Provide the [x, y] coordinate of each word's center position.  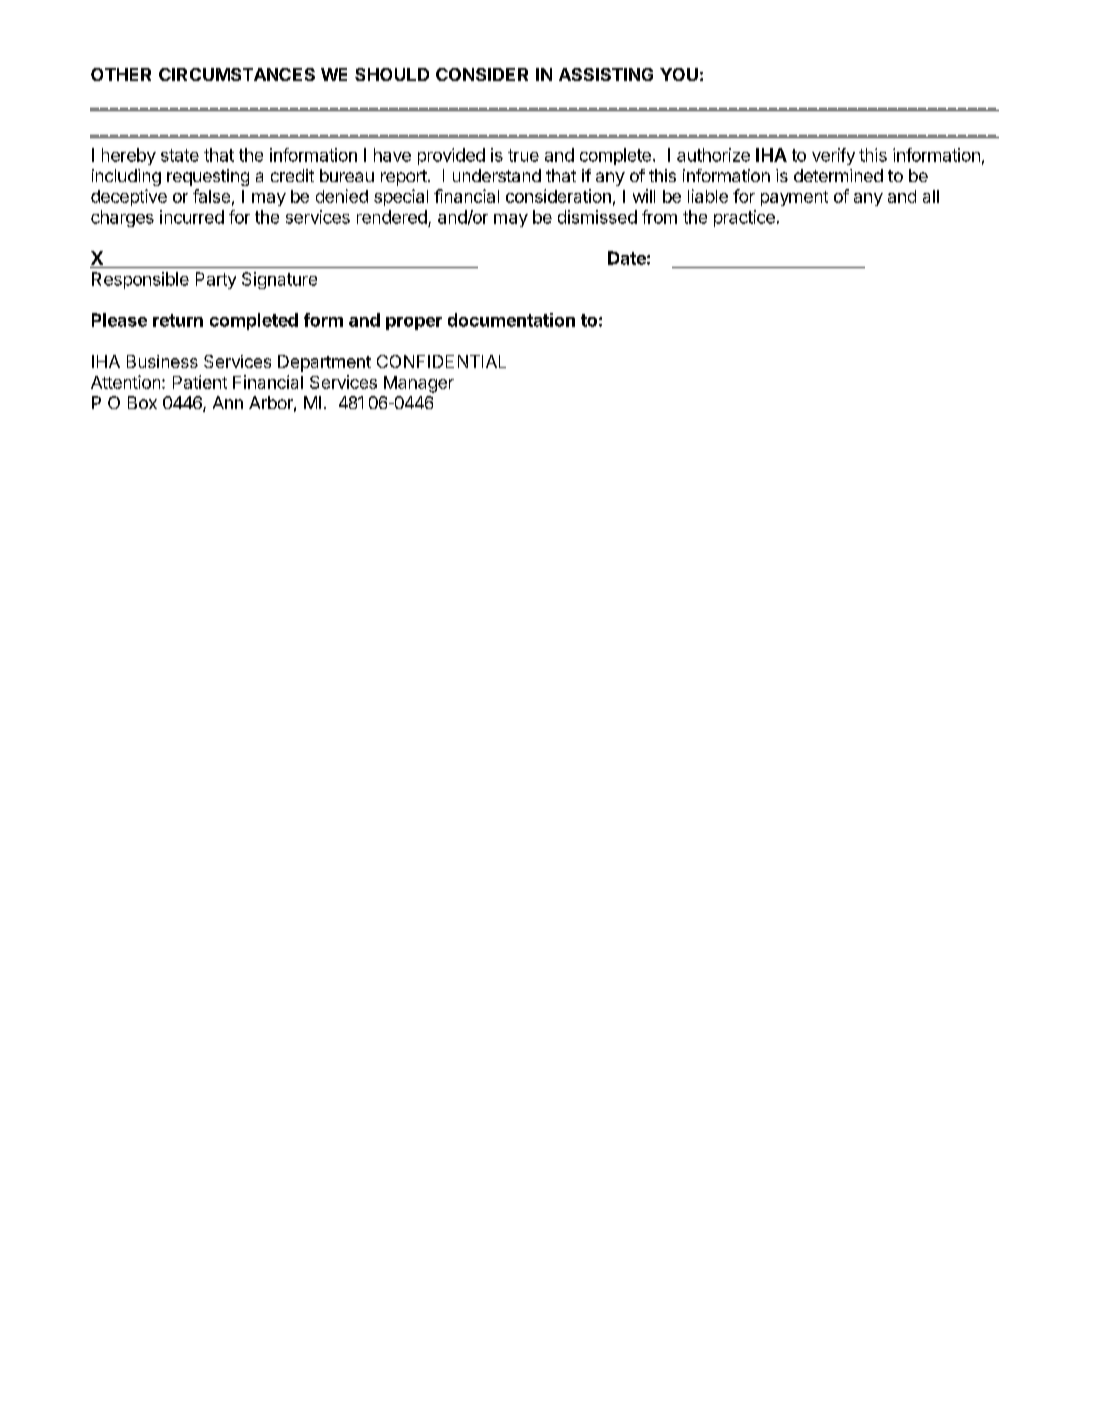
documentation [511, 320]
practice [744, 218]
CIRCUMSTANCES [237, 74]
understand [497, 175]
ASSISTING [606, 74]
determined [838, 175]
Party [216, 280]
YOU [679, 74]
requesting [208, 177]
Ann [228, 402]
